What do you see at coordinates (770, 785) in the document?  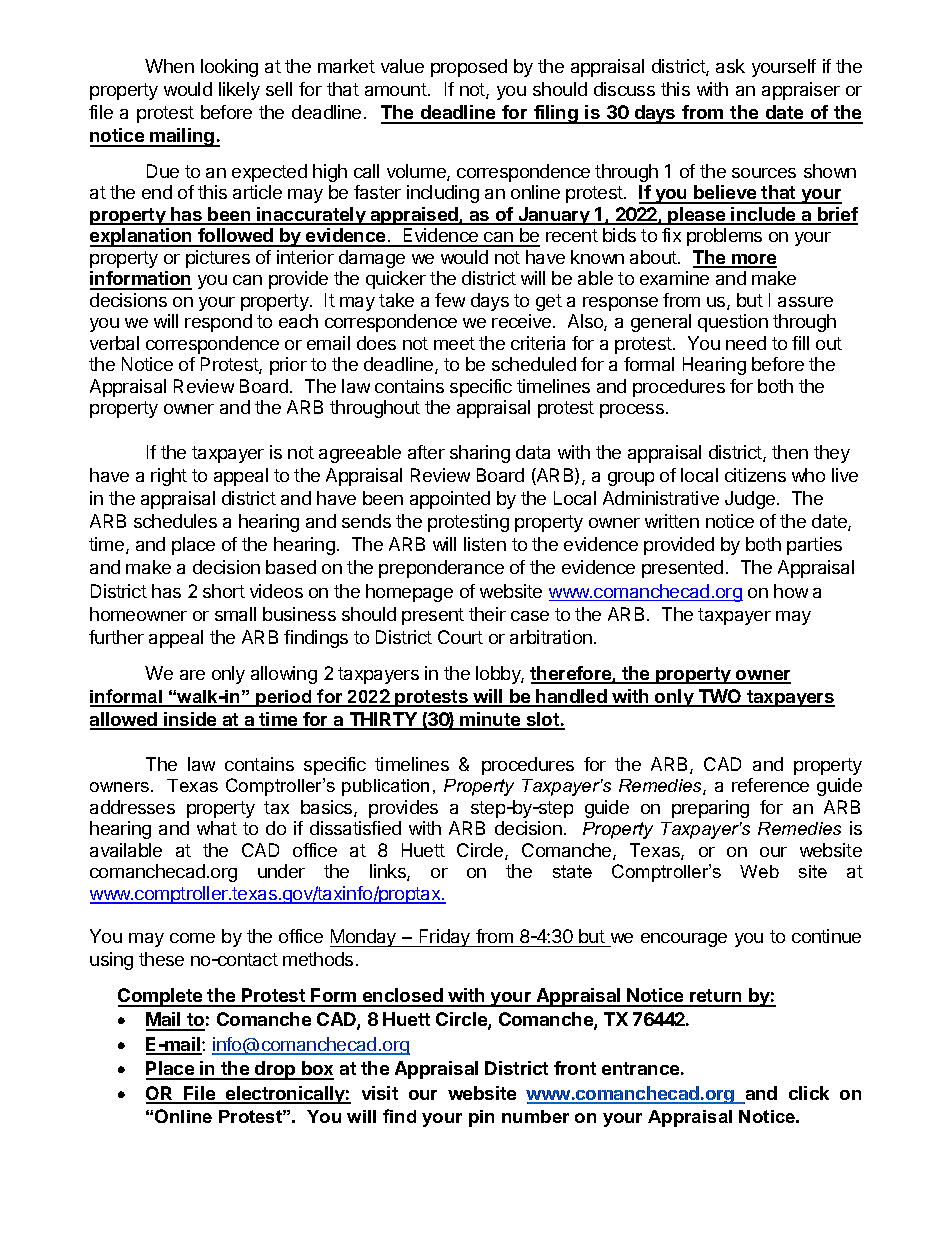 I see `reference` at bounding box center [770, 785].
